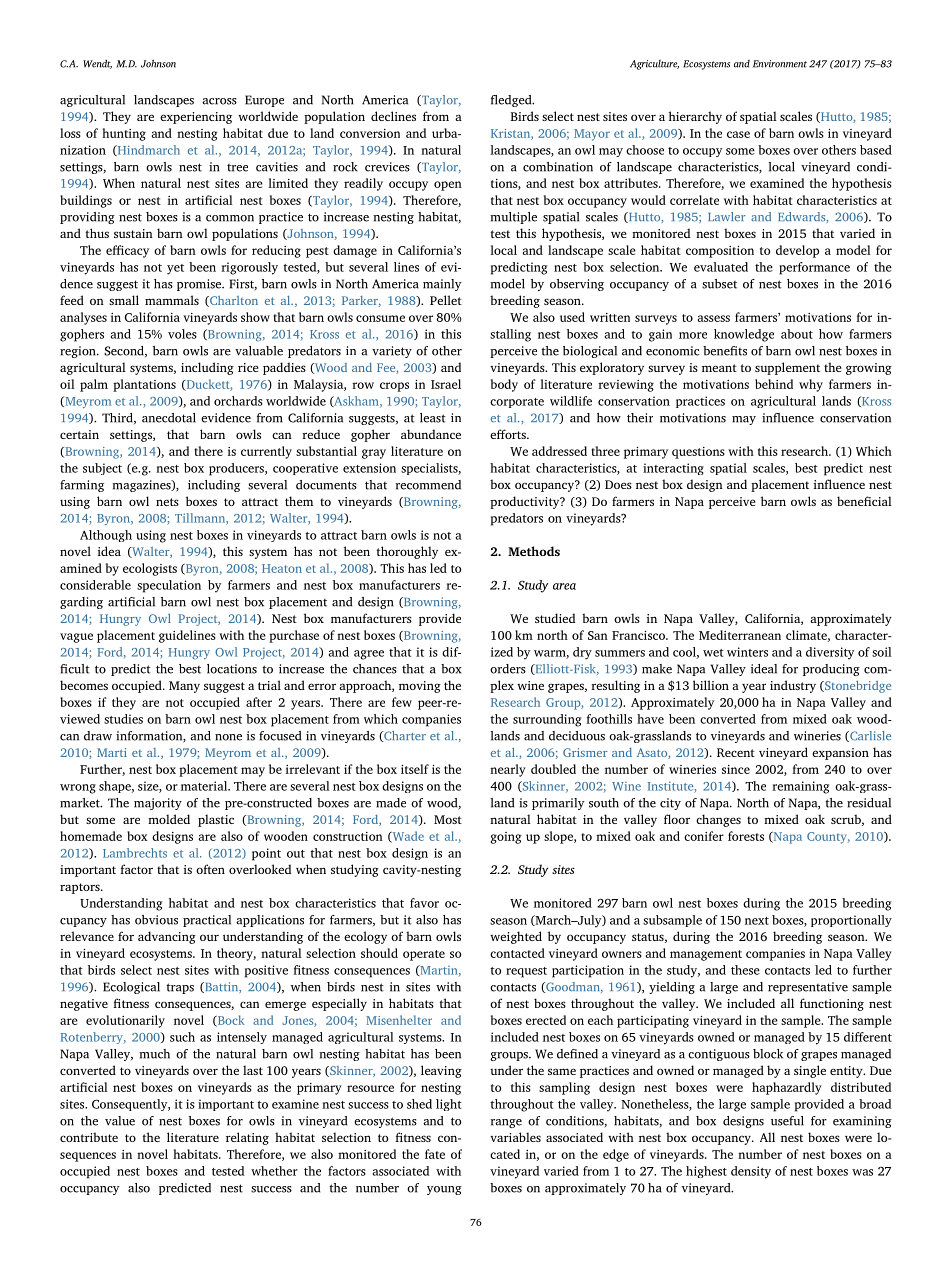 The image size is (952, 1270). What do you see at coordinates (797, 334) in the screenshot?
I see `about` at bounding box center [797, 334].
